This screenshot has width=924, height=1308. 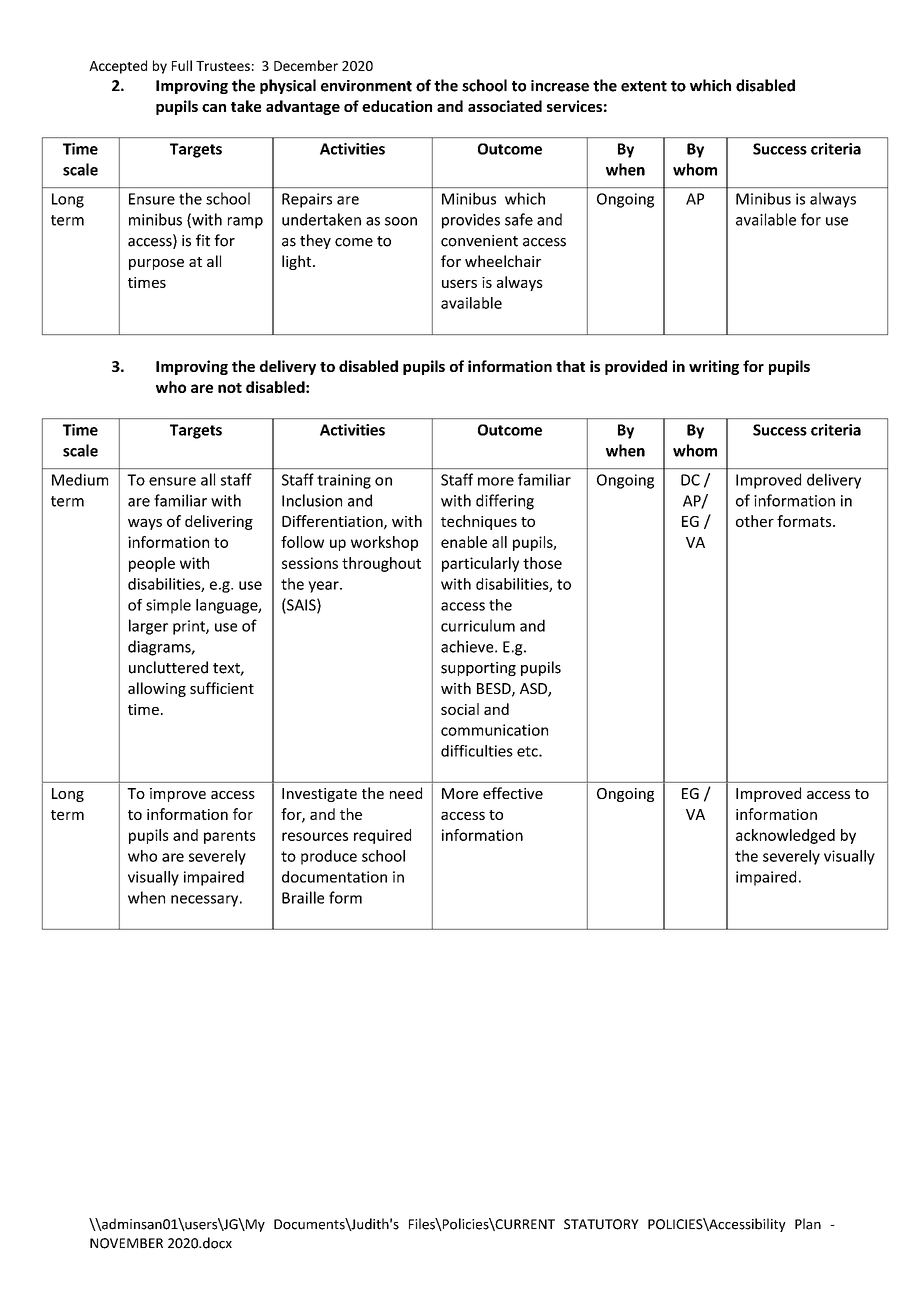 I want to click on NOVEMBER, so click(x=126, y=1243).
